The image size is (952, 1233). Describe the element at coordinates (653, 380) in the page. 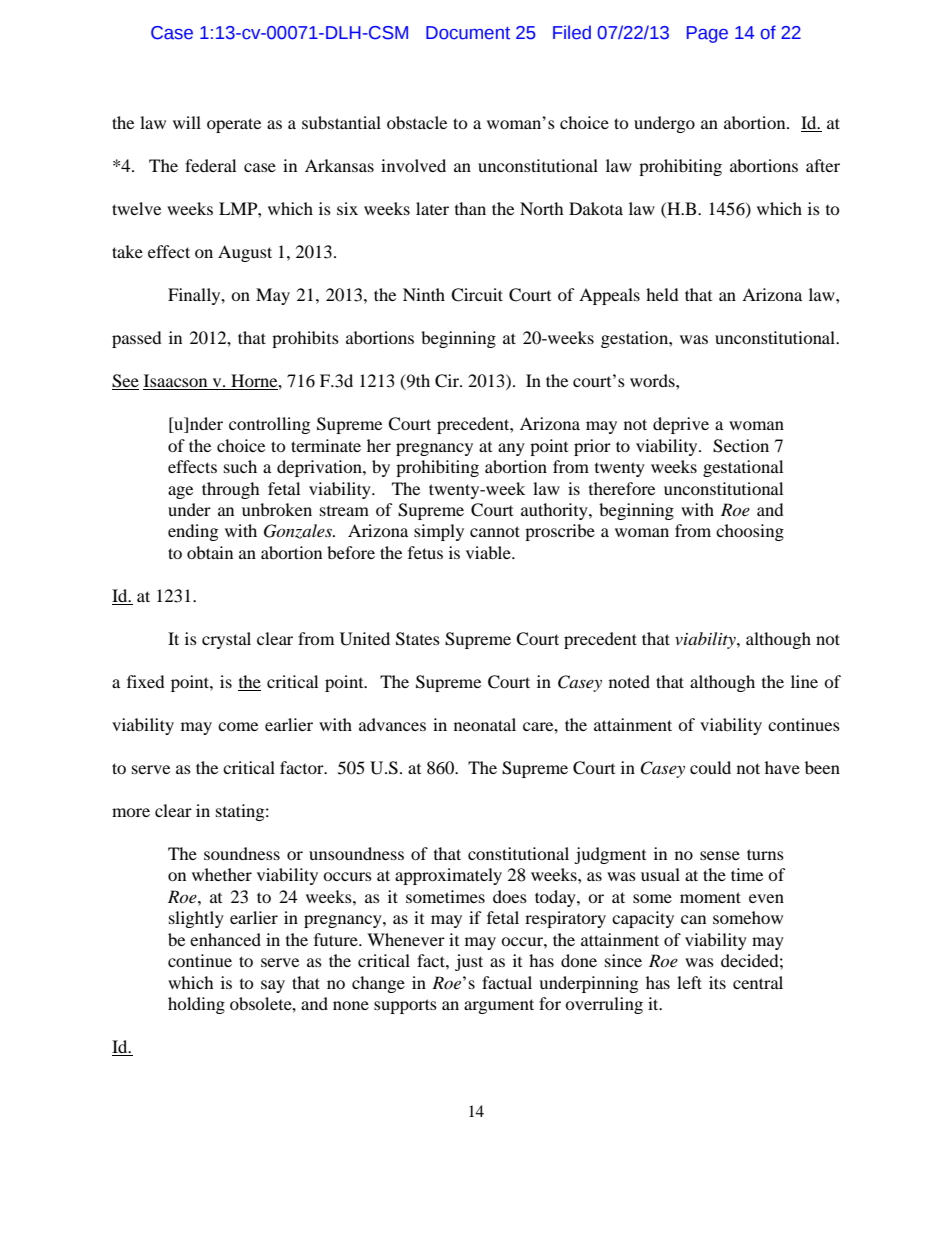

I see `words` at that location.
